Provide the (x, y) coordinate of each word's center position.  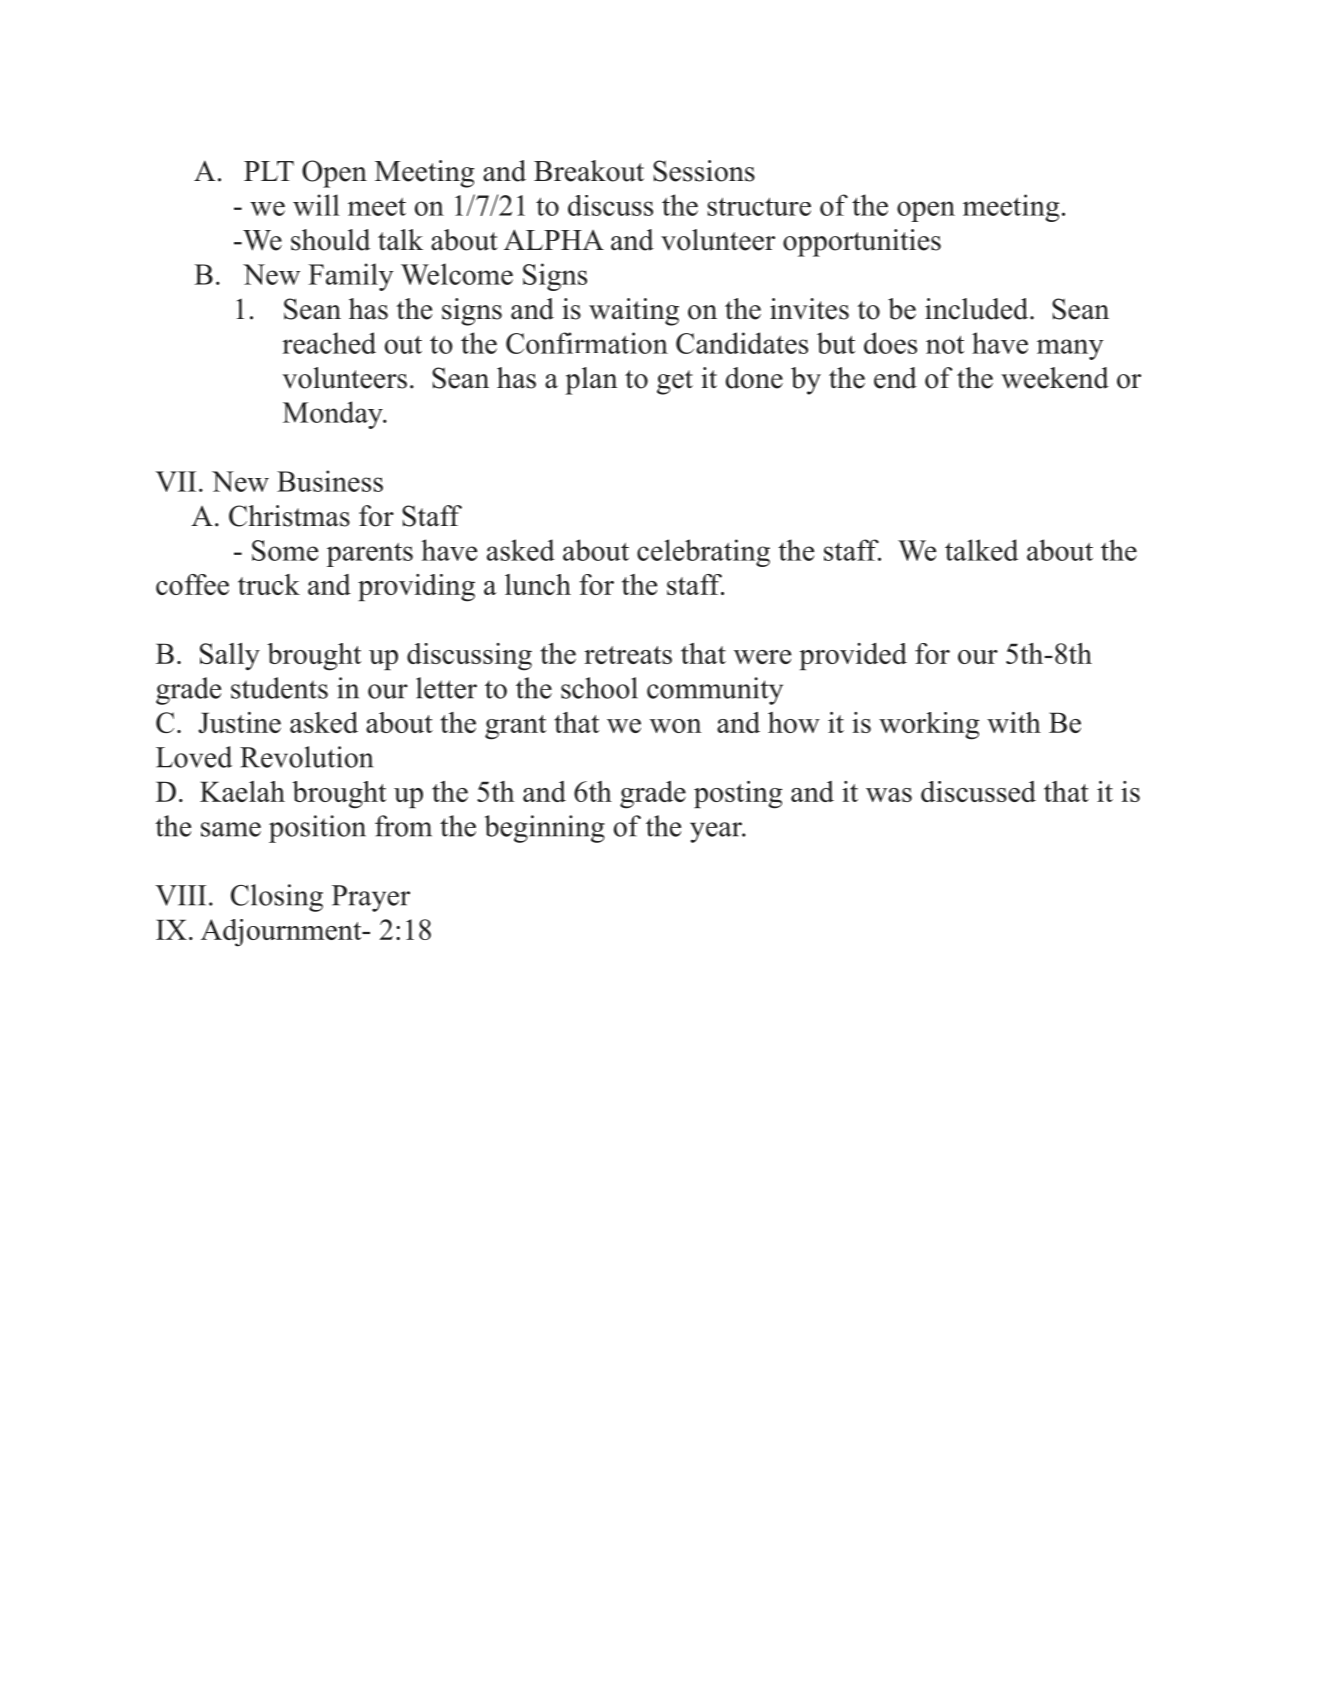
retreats (628, 655)
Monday (334, 415)
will (316, 205)
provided (853, 656)
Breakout (589, 171)
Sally (230, 657)
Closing (277, 898)
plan (591, 381)
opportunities (862, 243)
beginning (545, 829)
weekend (1055, 378)
